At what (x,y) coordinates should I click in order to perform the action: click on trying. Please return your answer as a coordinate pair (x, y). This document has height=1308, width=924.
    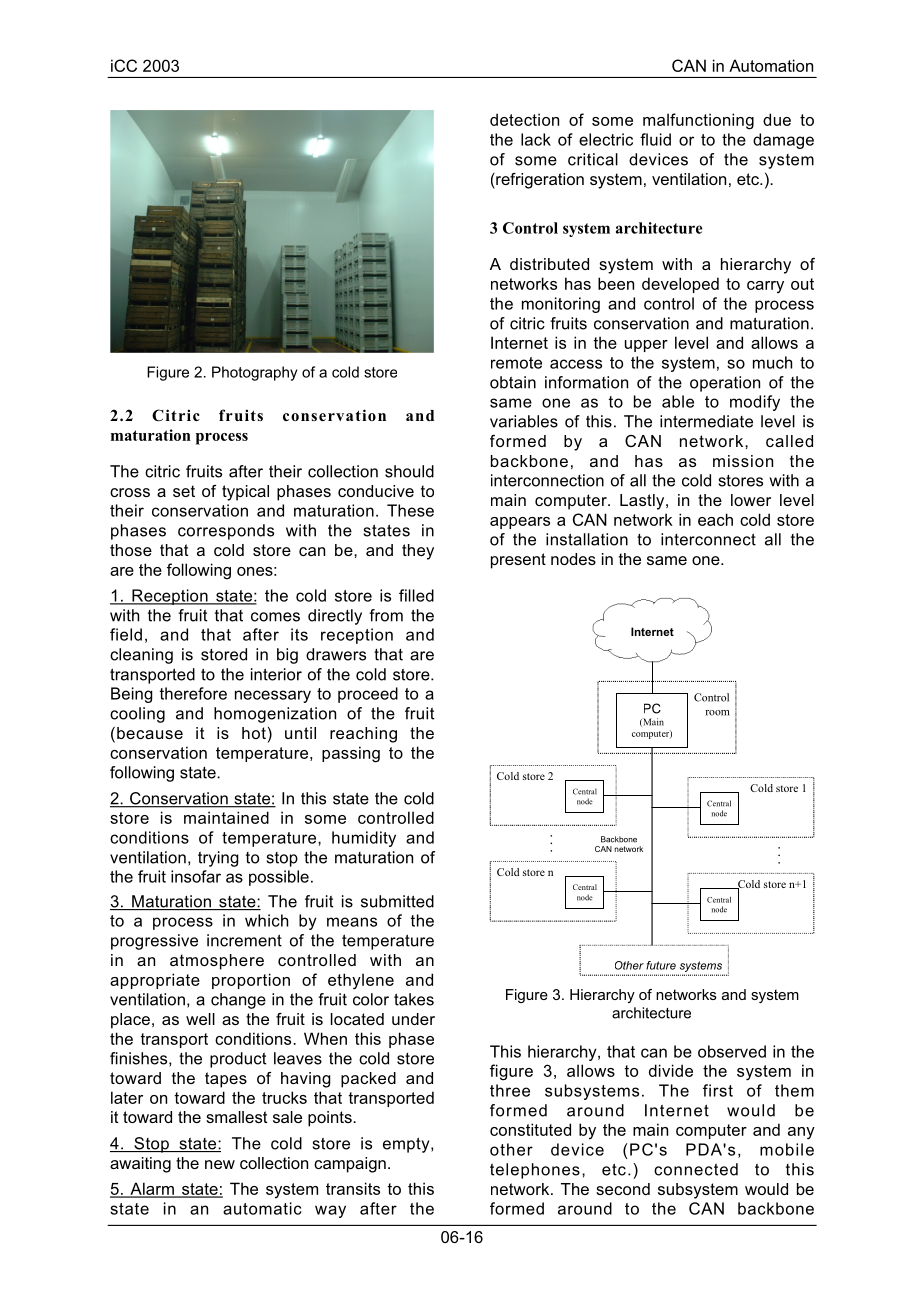
    Looking at the image, I should click on (218, 859).
